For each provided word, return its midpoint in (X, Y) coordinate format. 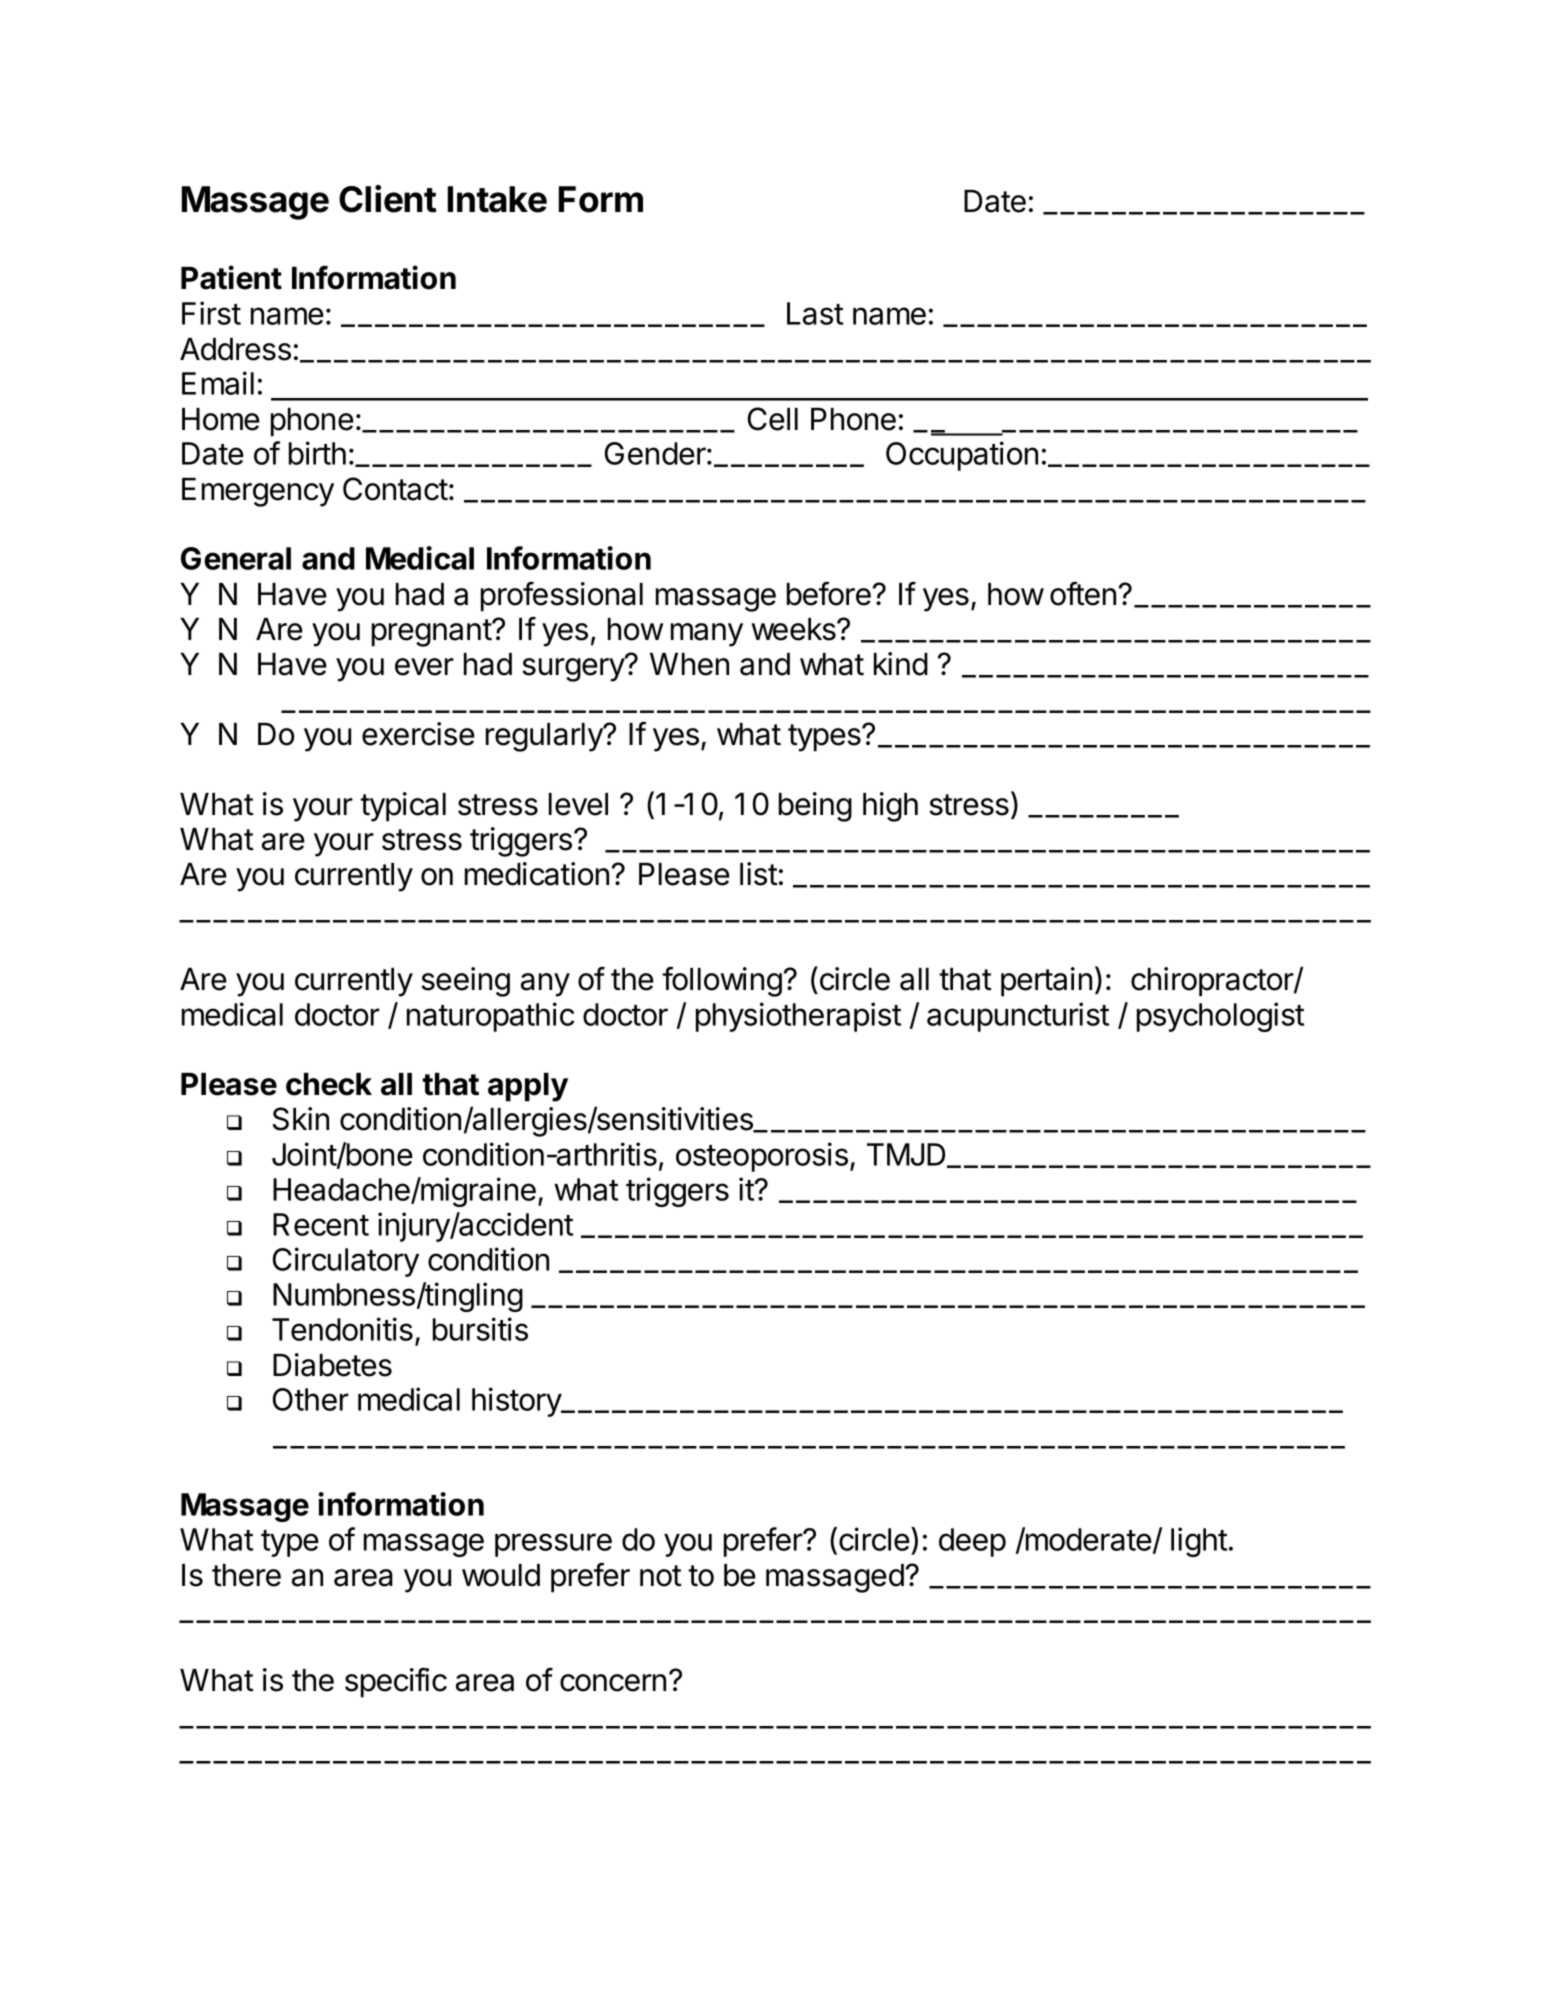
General (236, 558)
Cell (773, 419)
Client (387, 199)
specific (396, 1682)
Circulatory (346, 1262)
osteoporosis (762, 1157)
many (707, 635)
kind (901, 664)
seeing (465, 982)
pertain (1046, 982)
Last (815, 313)
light (1199, 1542)
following (722, 982)
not (661, 1576)
